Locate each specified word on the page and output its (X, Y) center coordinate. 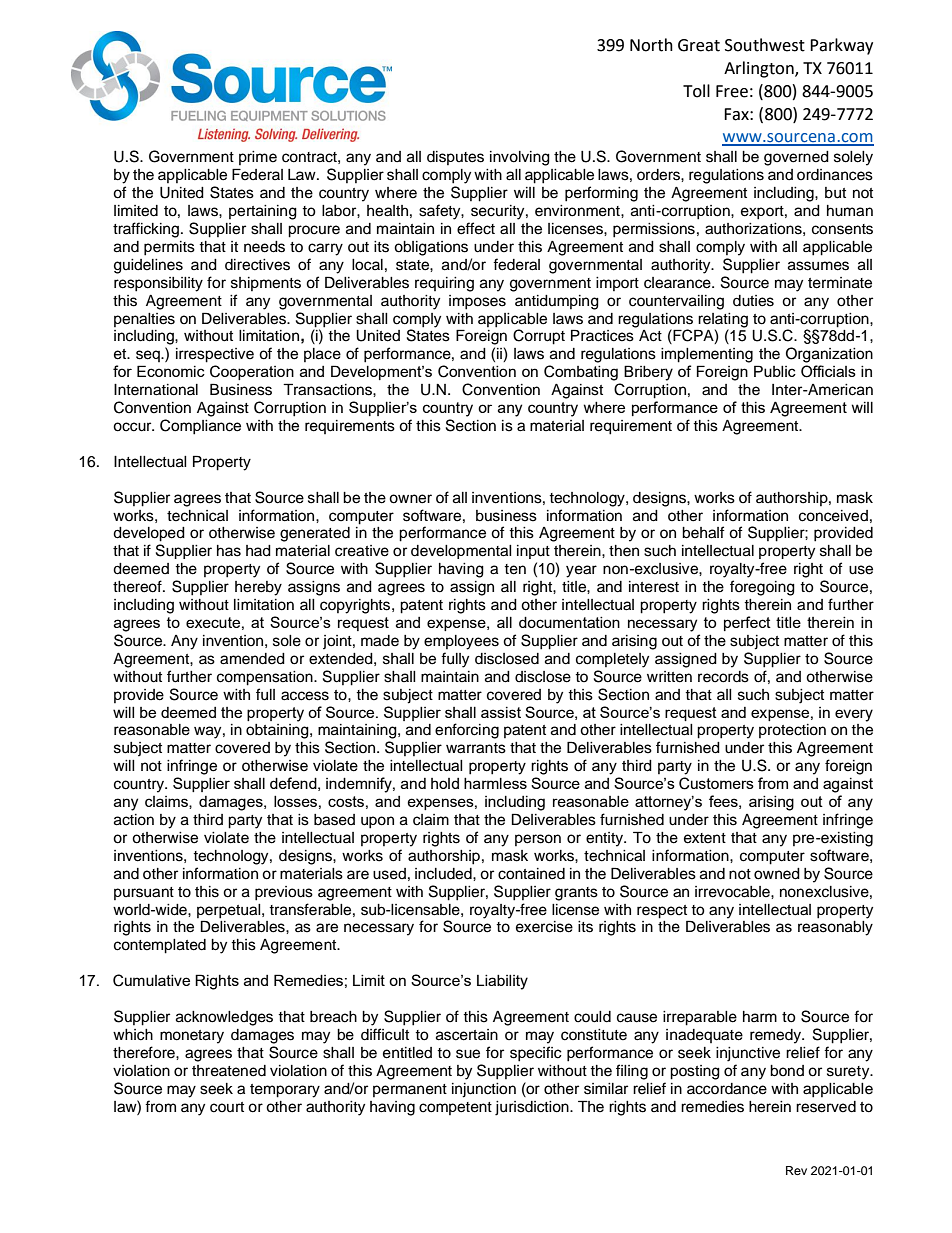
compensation (266, 678)
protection (792, 731)
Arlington (760, 69)
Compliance (200, 427)
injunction (484, 1090)
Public (775, 371)
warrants (476, 748)
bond (787, 1071)
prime (258, 158)
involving (520, 158)
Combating (581, 373)
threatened (229, 1071)
